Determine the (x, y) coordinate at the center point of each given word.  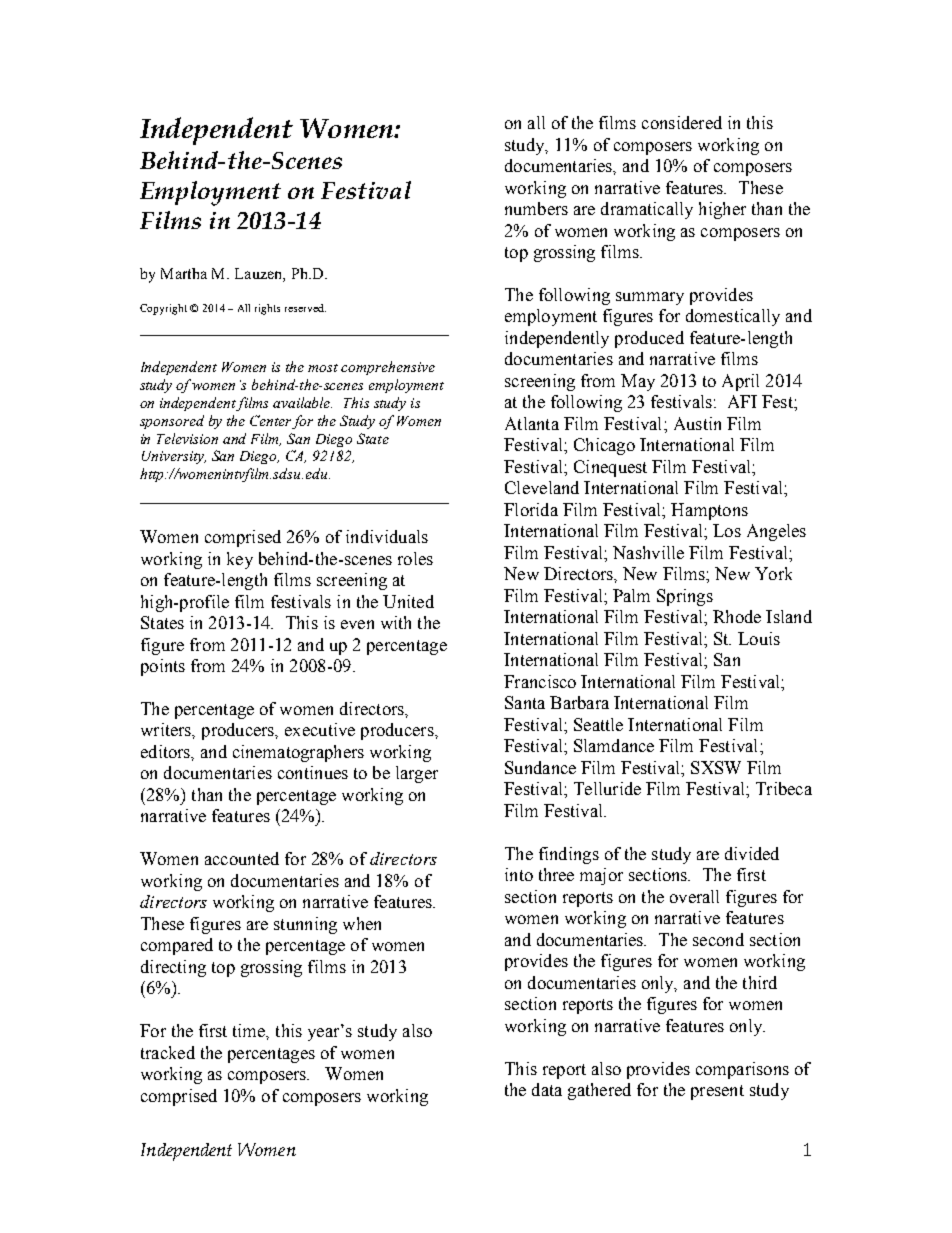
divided (752, 853)
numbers (536, 208)
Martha (184, 273)
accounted (242, 858)
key (240, 560)
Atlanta (532, 423)
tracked (168, 1052)
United (408, 601)
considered (682, 122)
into (519, 874)
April (740, 382)
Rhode (737, 616)
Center (270, 420)
